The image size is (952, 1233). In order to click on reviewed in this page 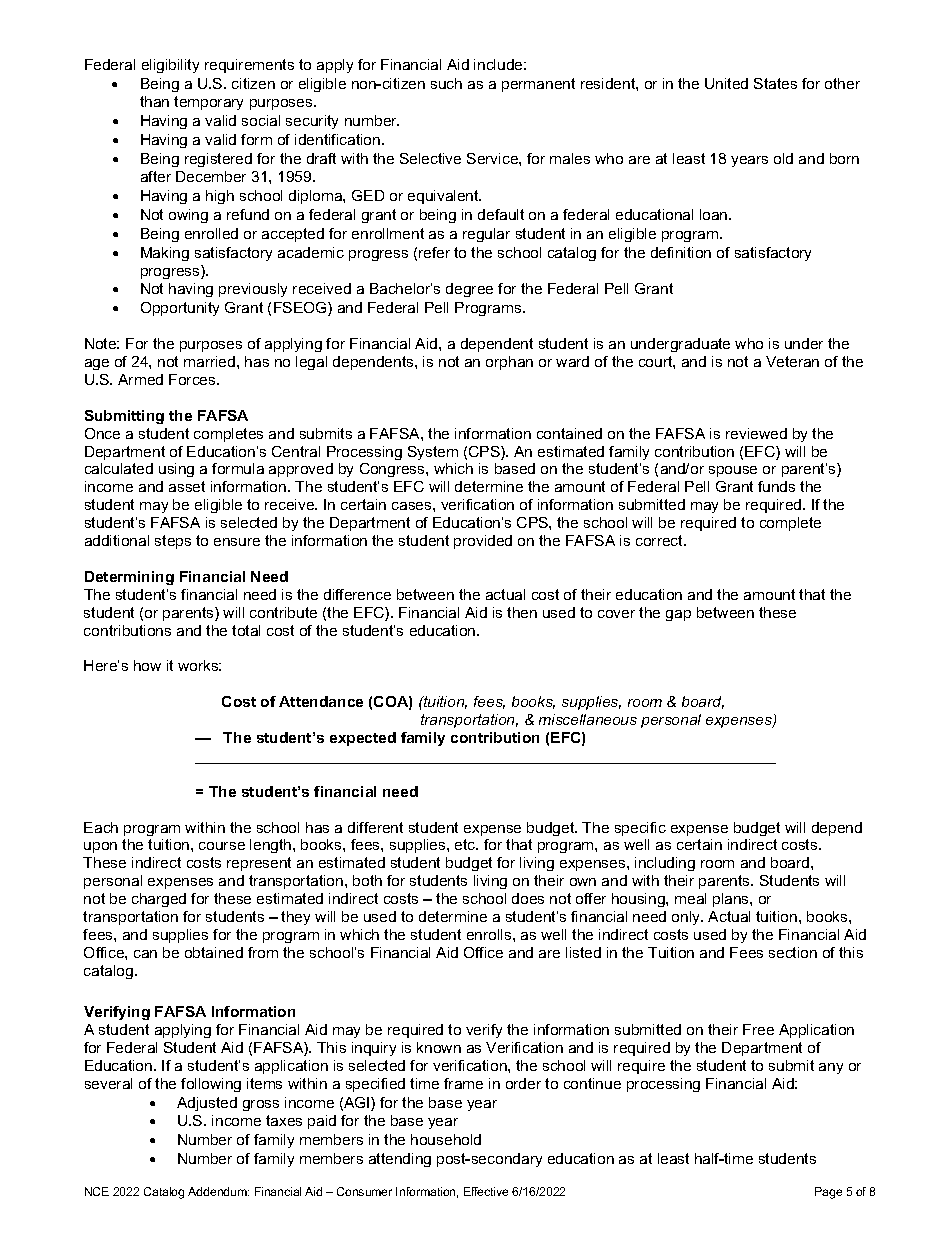, I will do `click(756, 433)`.
